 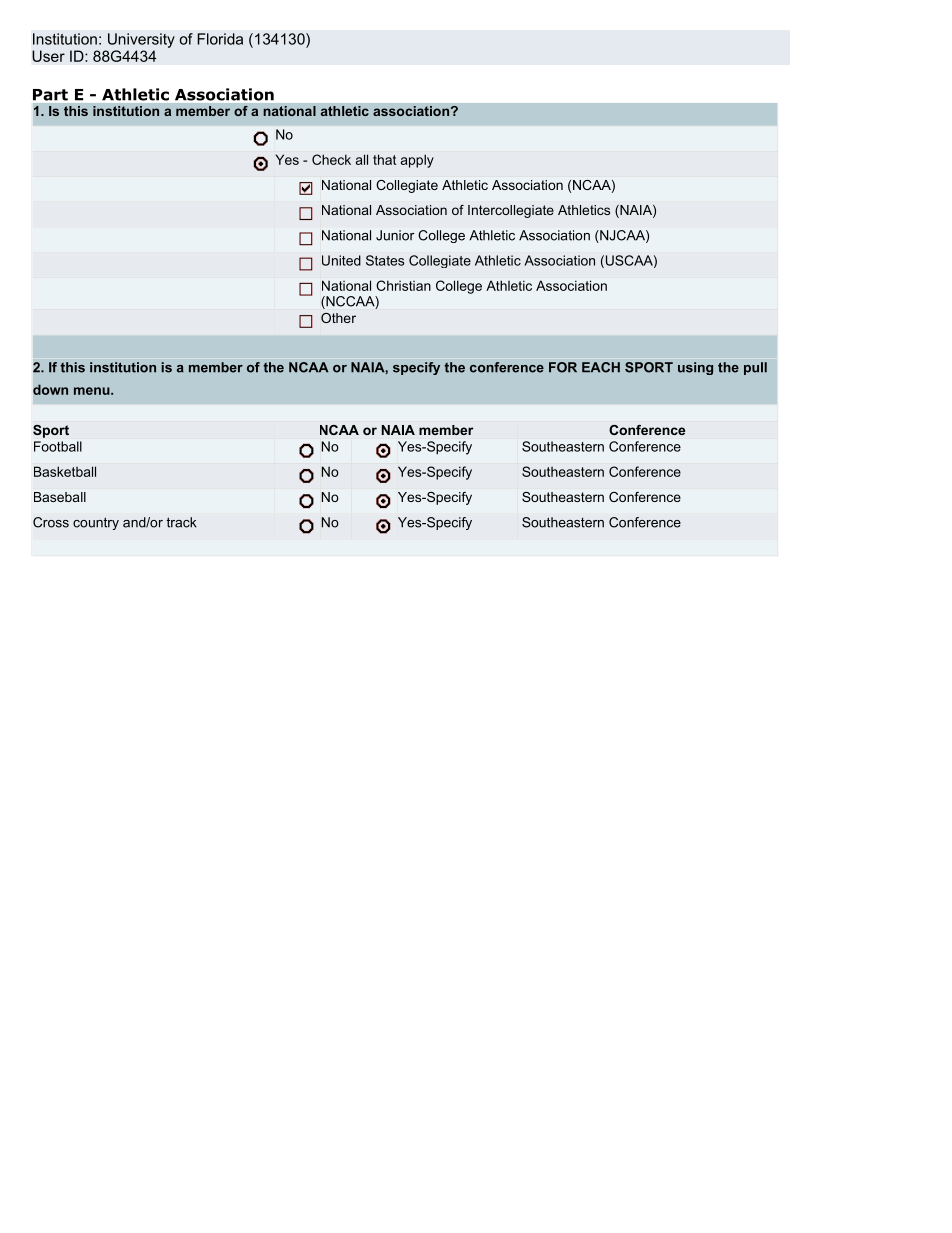 What do you see at coordinates (384, 159) in the page?
I see `that` at bounding box center [384, 159].
